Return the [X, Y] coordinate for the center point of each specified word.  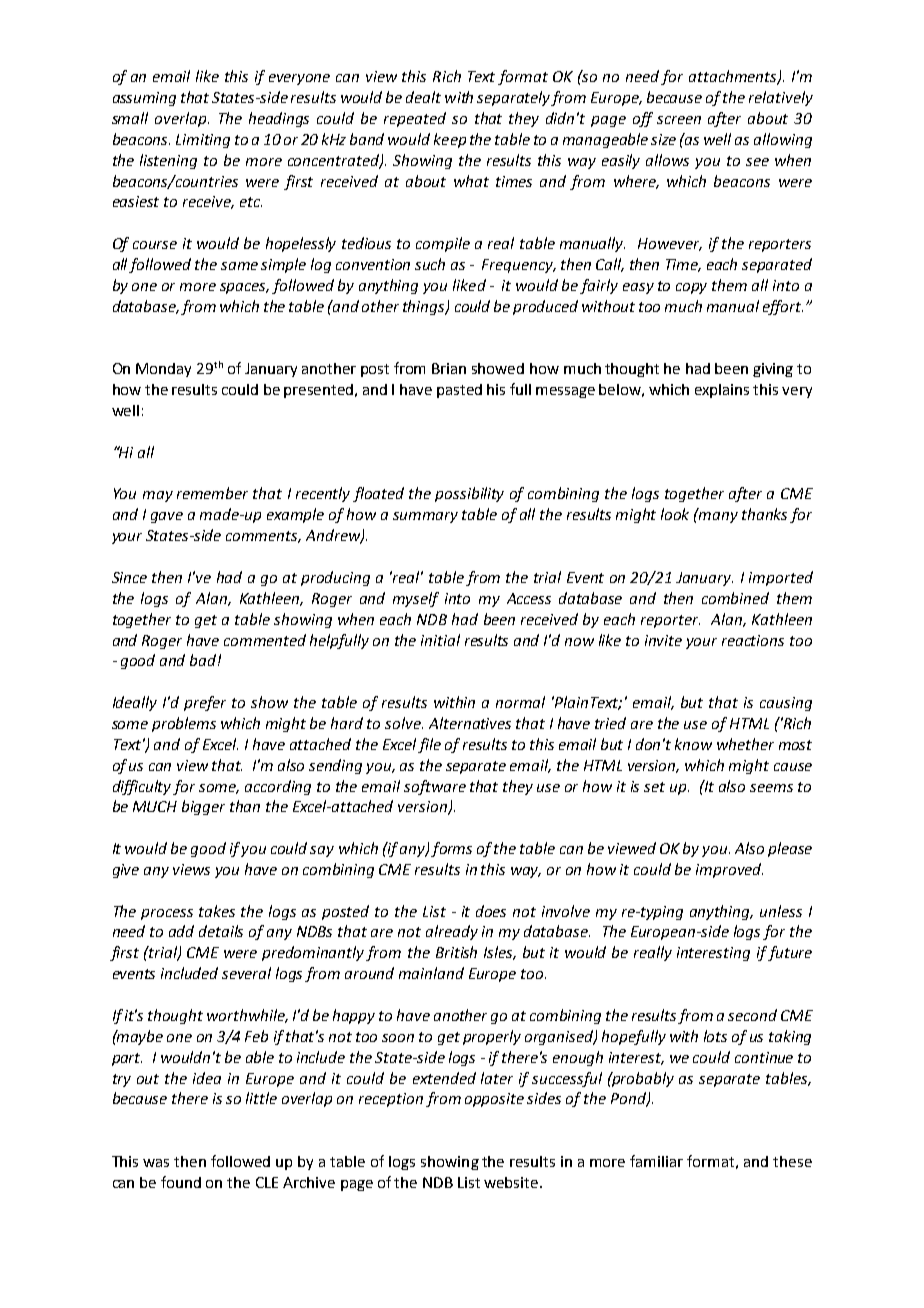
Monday [163, 370]
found [181, 1182]
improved [729, 870]
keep [450, 140]
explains [722, 391]
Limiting [203, 141]
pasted [459, 391]
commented [265, 640]
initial [440, 640]
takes [217, 911]
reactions [753, 640]
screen [679, 120]
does [491, 911]
